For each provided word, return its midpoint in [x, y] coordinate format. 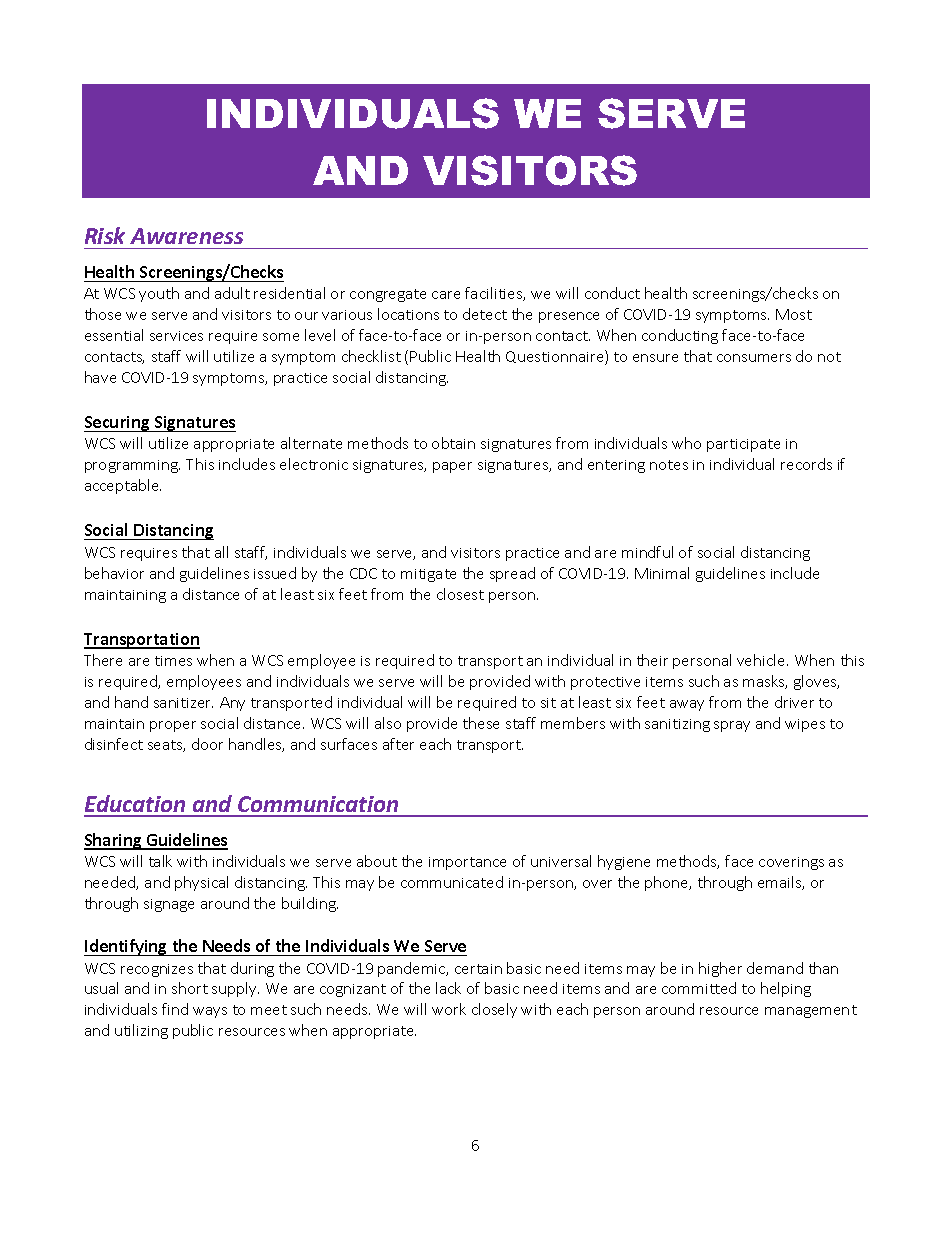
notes [669, 465]
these [481, 723]
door [207, 744]
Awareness [186, 236]
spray [732, 726]
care [446, 295]
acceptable [123, 486]
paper [452, 467]
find [175, 1009]
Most [794, 314]
